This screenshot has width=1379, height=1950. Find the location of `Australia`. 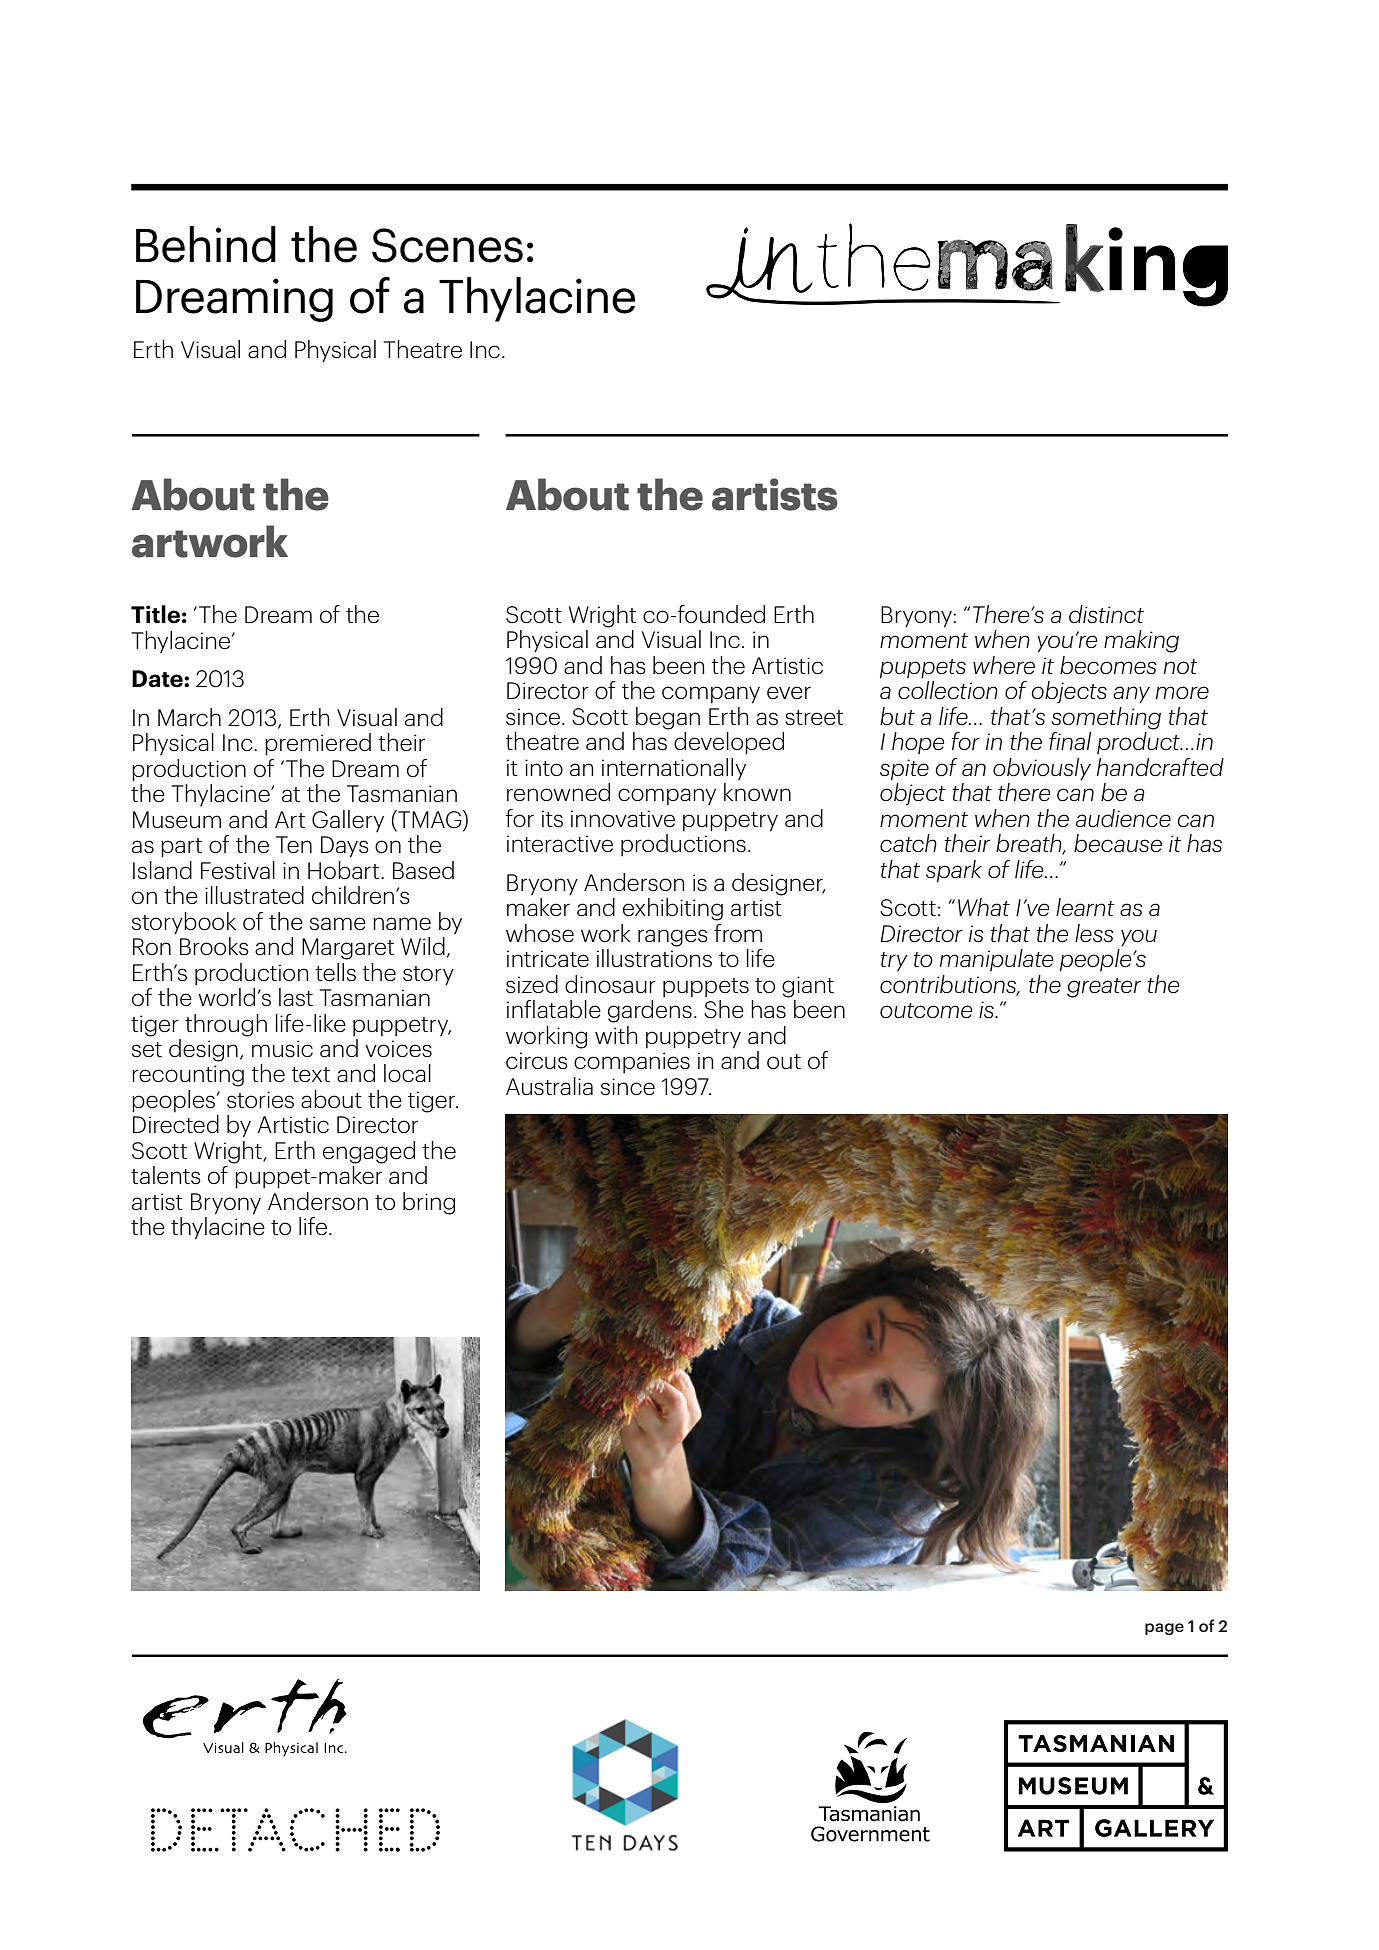

Australia is located at coordinates (549, 1086).
